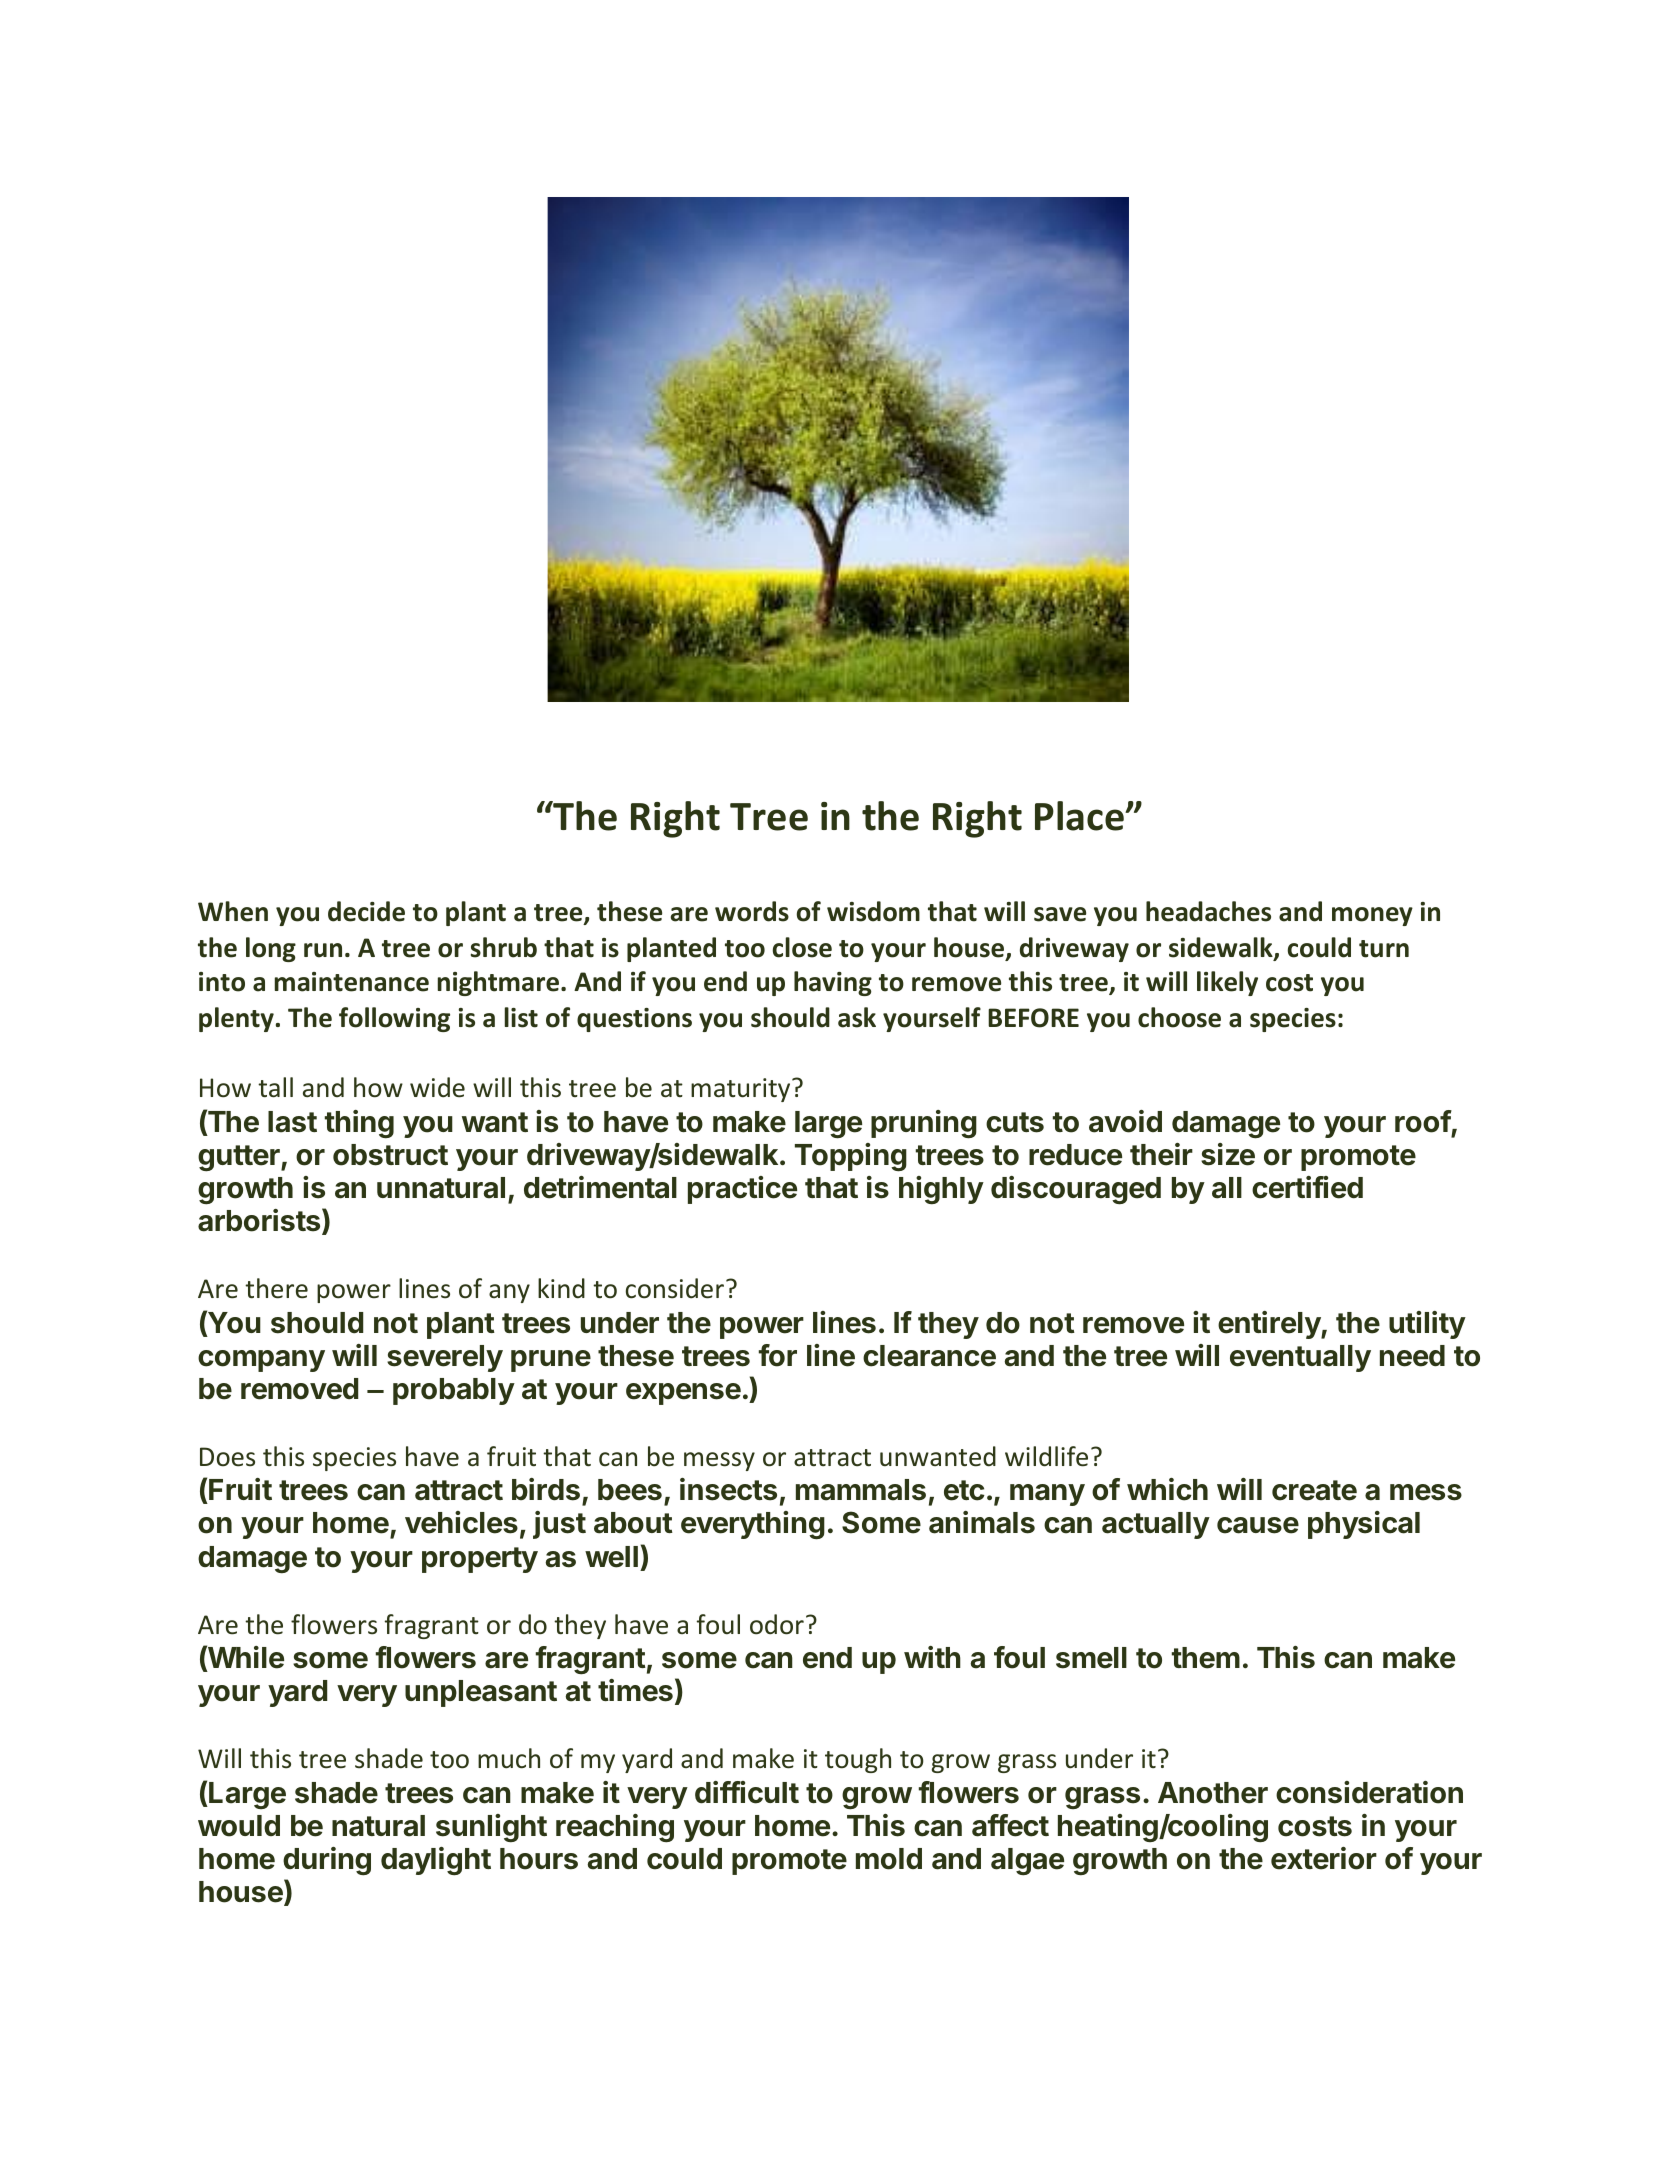 This screenshot has height=2174, width=1680. Describe the element at coordinates (873, 911) in the screenshot. I see `wisdom` at that location.
